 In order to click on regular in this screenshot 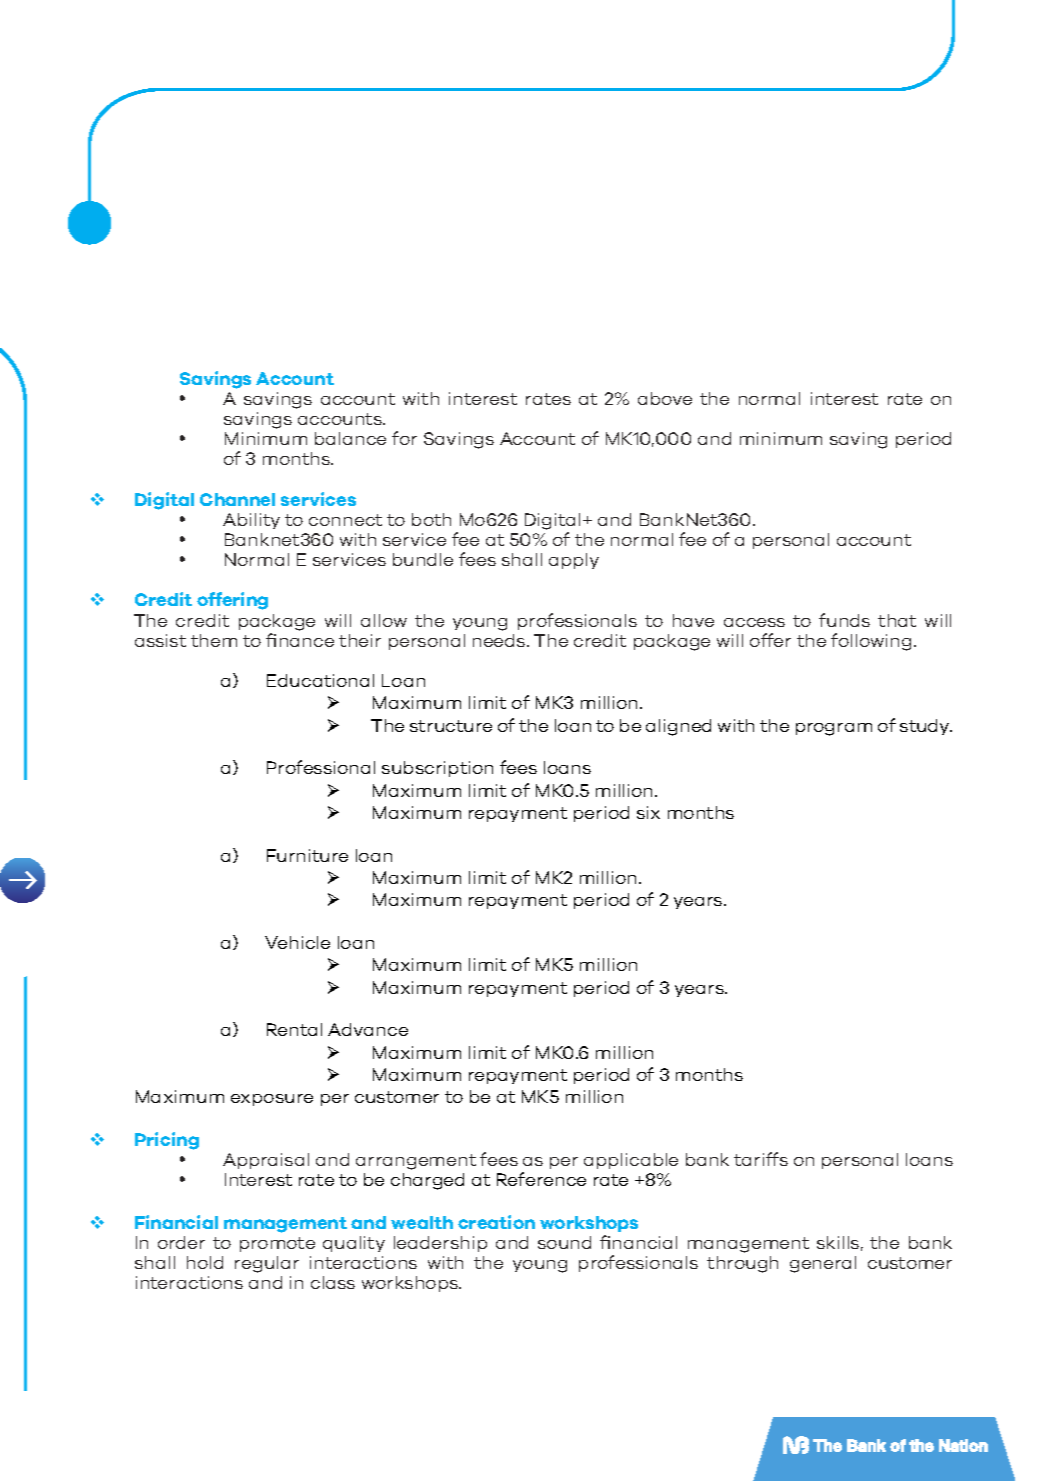, I will do `click(267, 1264)`.
